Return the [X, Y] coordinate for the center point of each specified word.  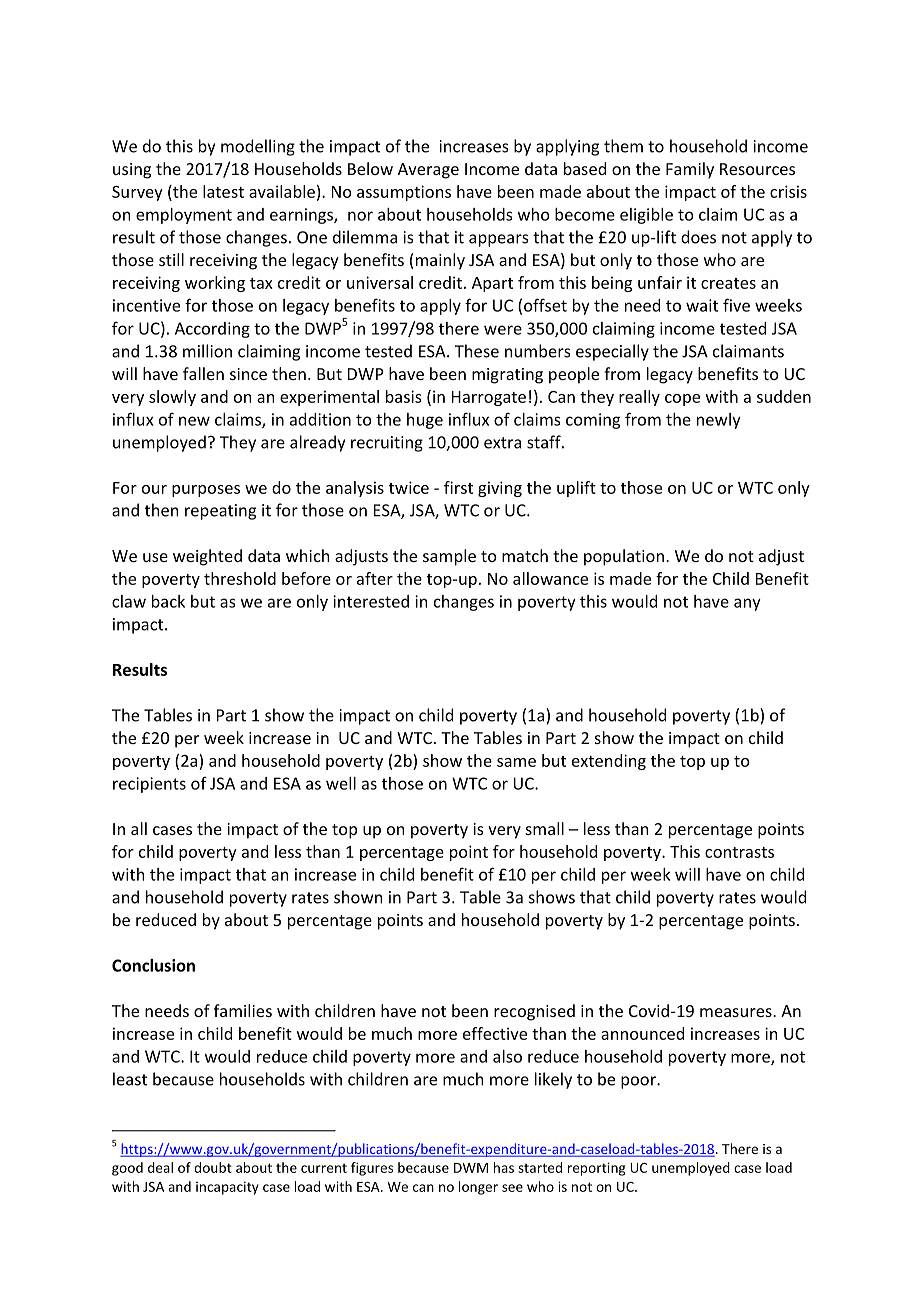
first [458, 487]
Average [428, 171]
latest [223, 191]
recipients [149, 785]
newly [719, 421]
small [545, 828]
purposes [206, 491]
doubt [213, 1167]
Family [690, 170]
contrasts [739, 852]
